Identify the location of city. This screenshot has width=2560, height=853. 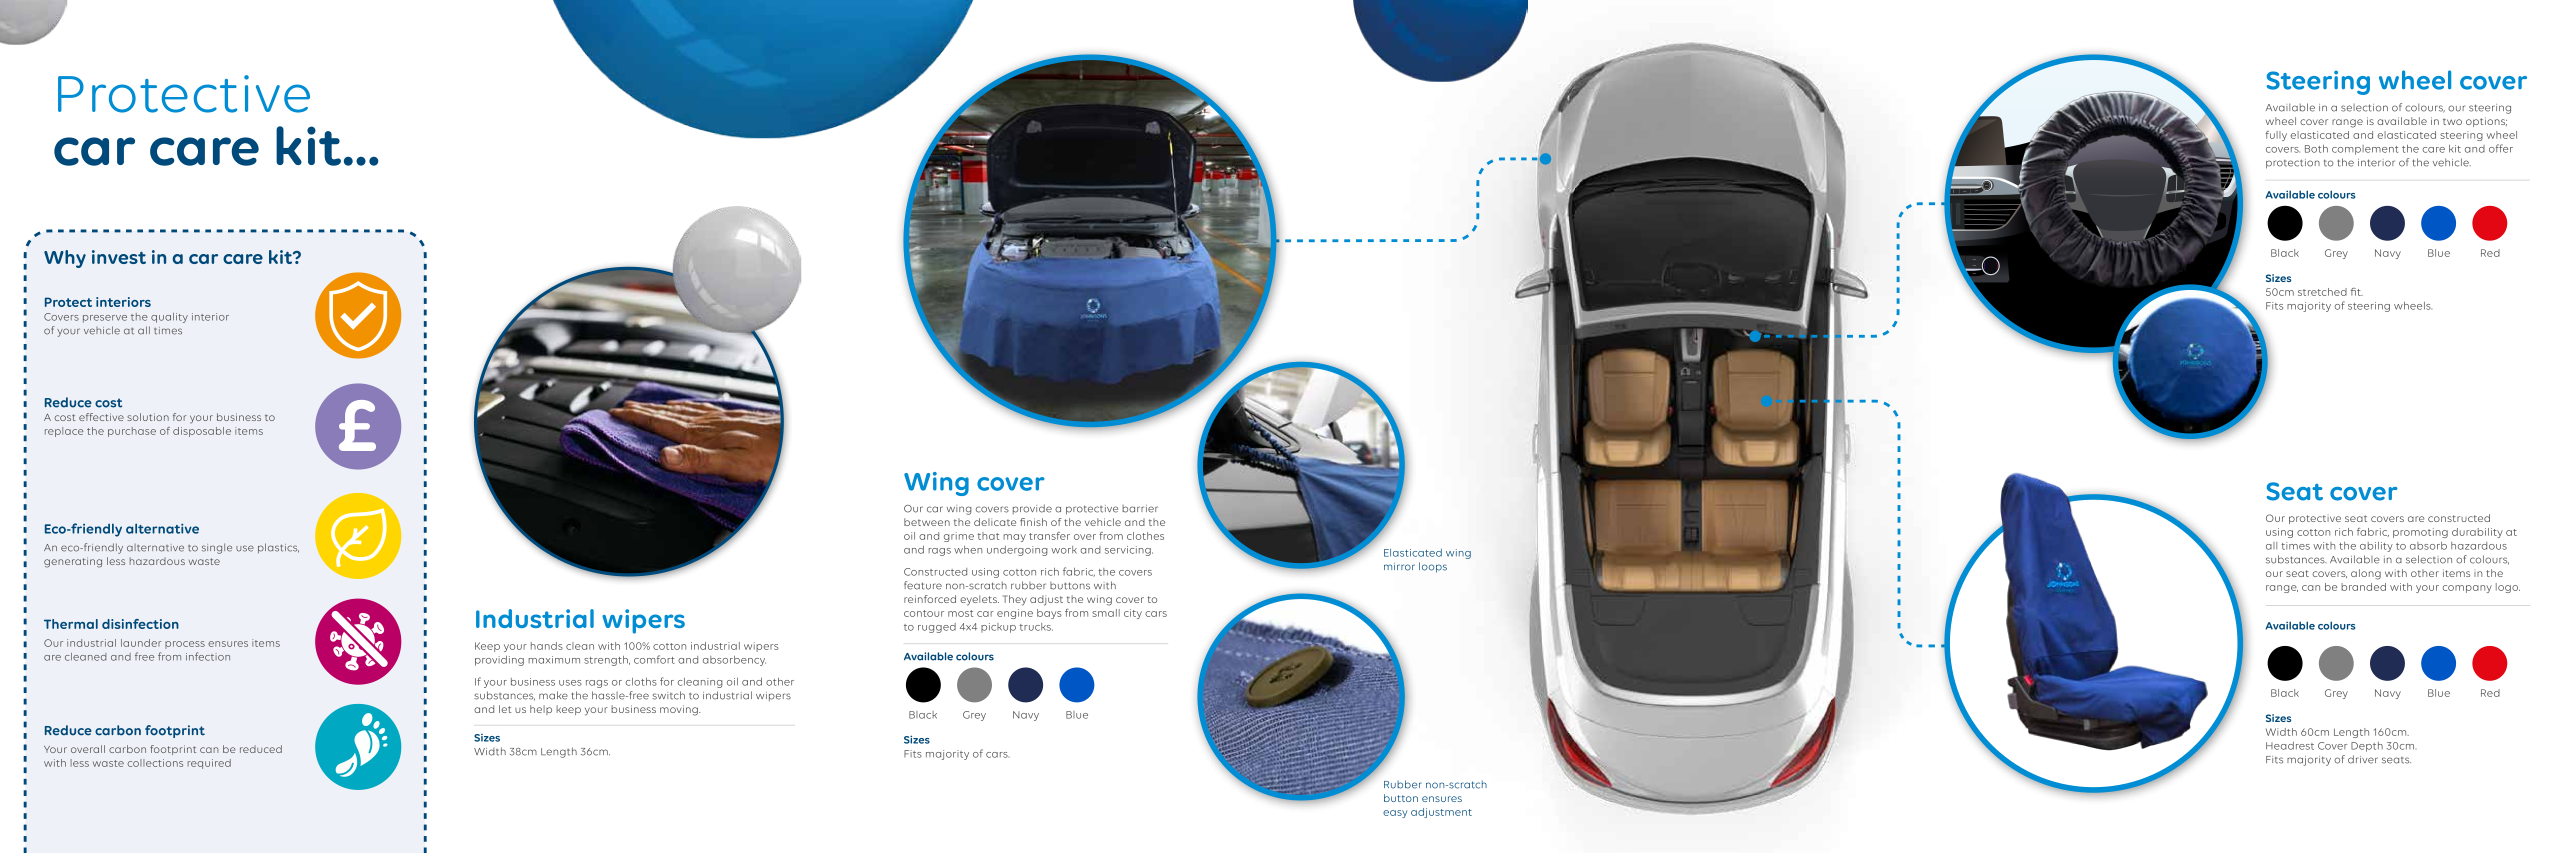
(1133, 614).
